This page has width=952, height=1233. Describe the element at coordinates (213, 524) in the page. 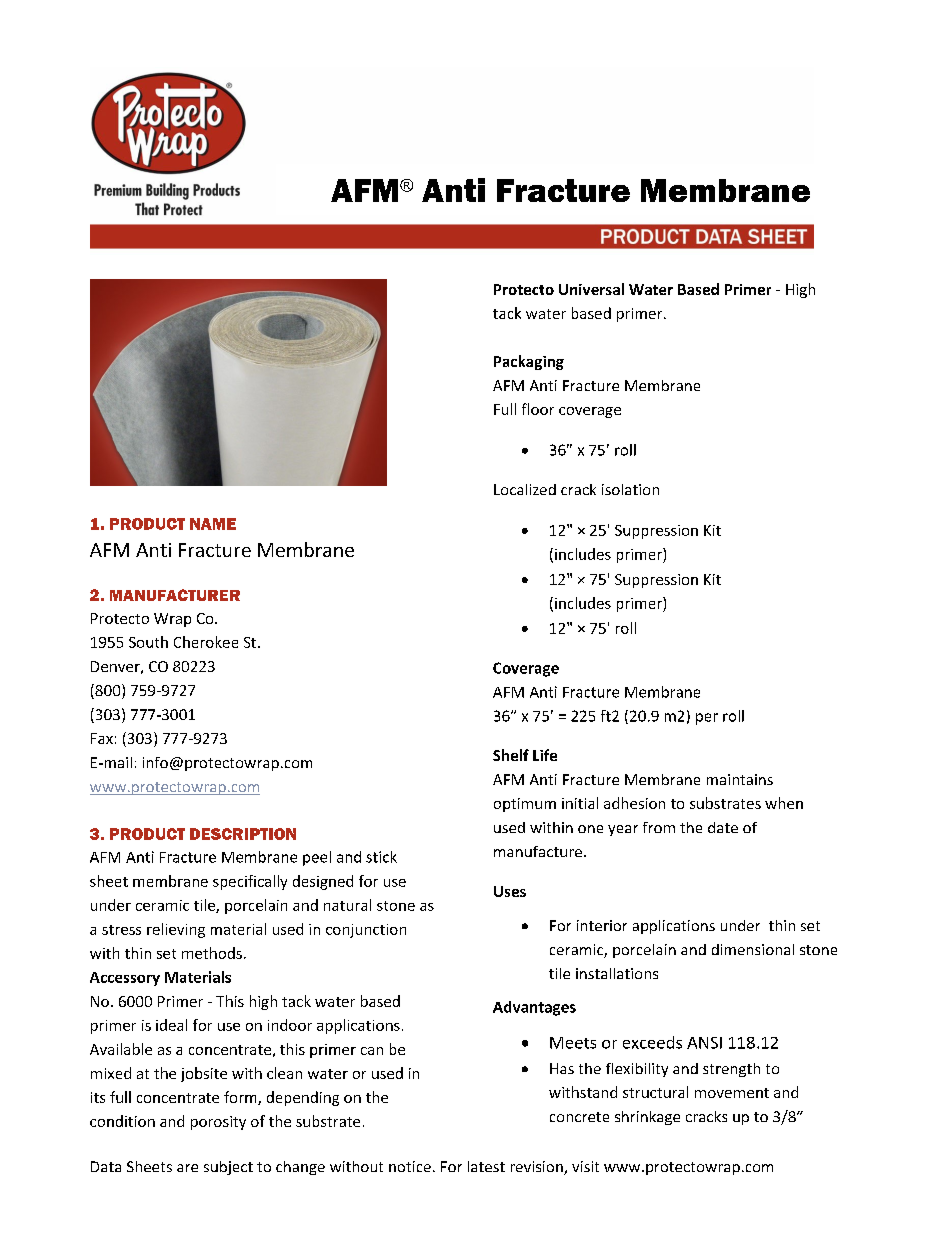

I see `NAME` at that location.
